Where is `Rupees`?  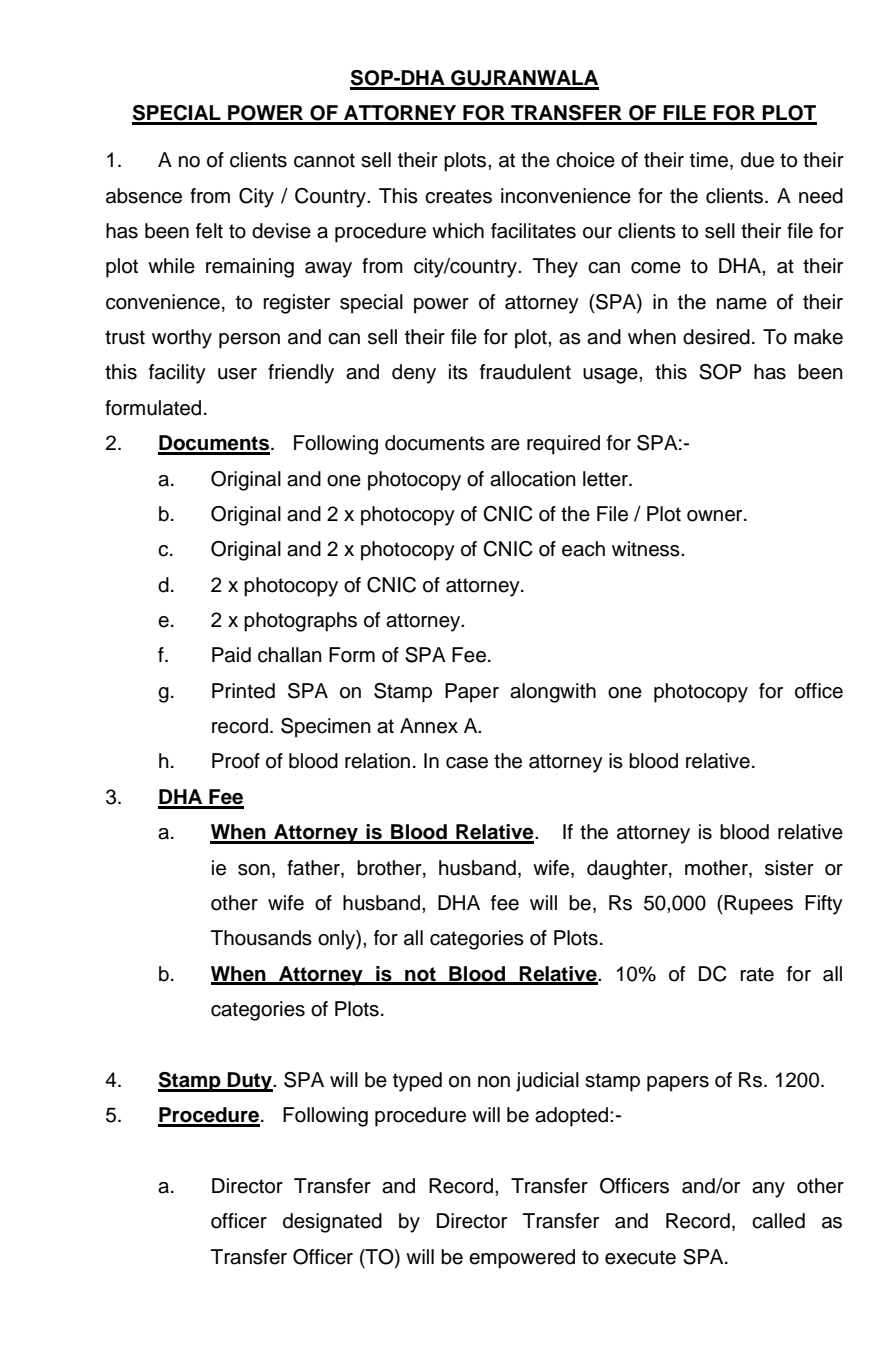 Rupees is located at coordinates (757, 905).
